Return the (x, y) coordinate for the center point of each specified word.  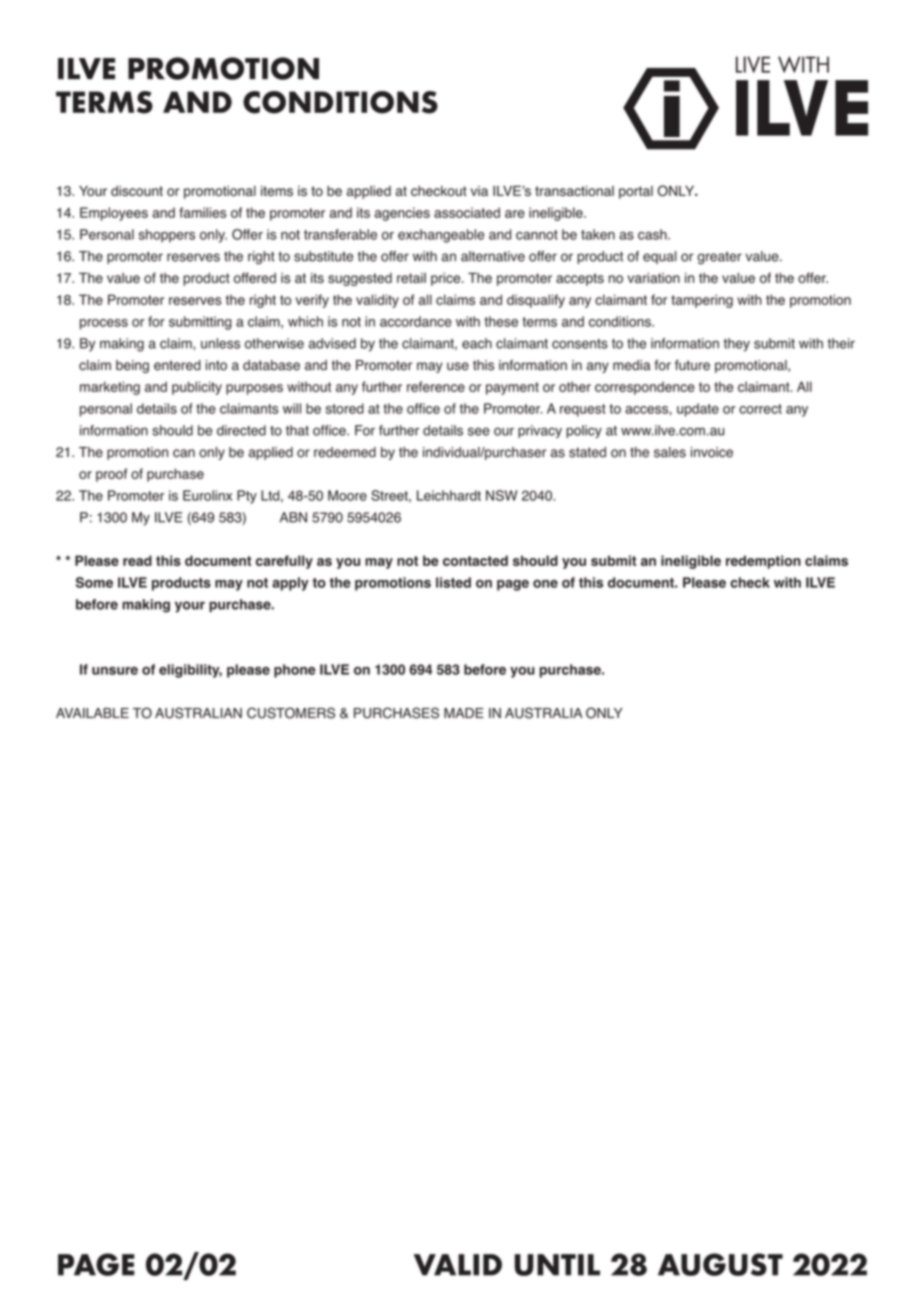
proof (111, 475)
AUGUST (720, 1264)
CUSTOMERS (291, 713)
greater (719, 258)
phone (295, 671)
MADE (464, 713)
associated (467, 212)
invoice (712, 452)
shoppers (166, 236)
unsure (115, 671)
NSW (501, 495)
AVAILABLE (92, 713)
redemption (763, 562)
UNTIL (557, 1265)
